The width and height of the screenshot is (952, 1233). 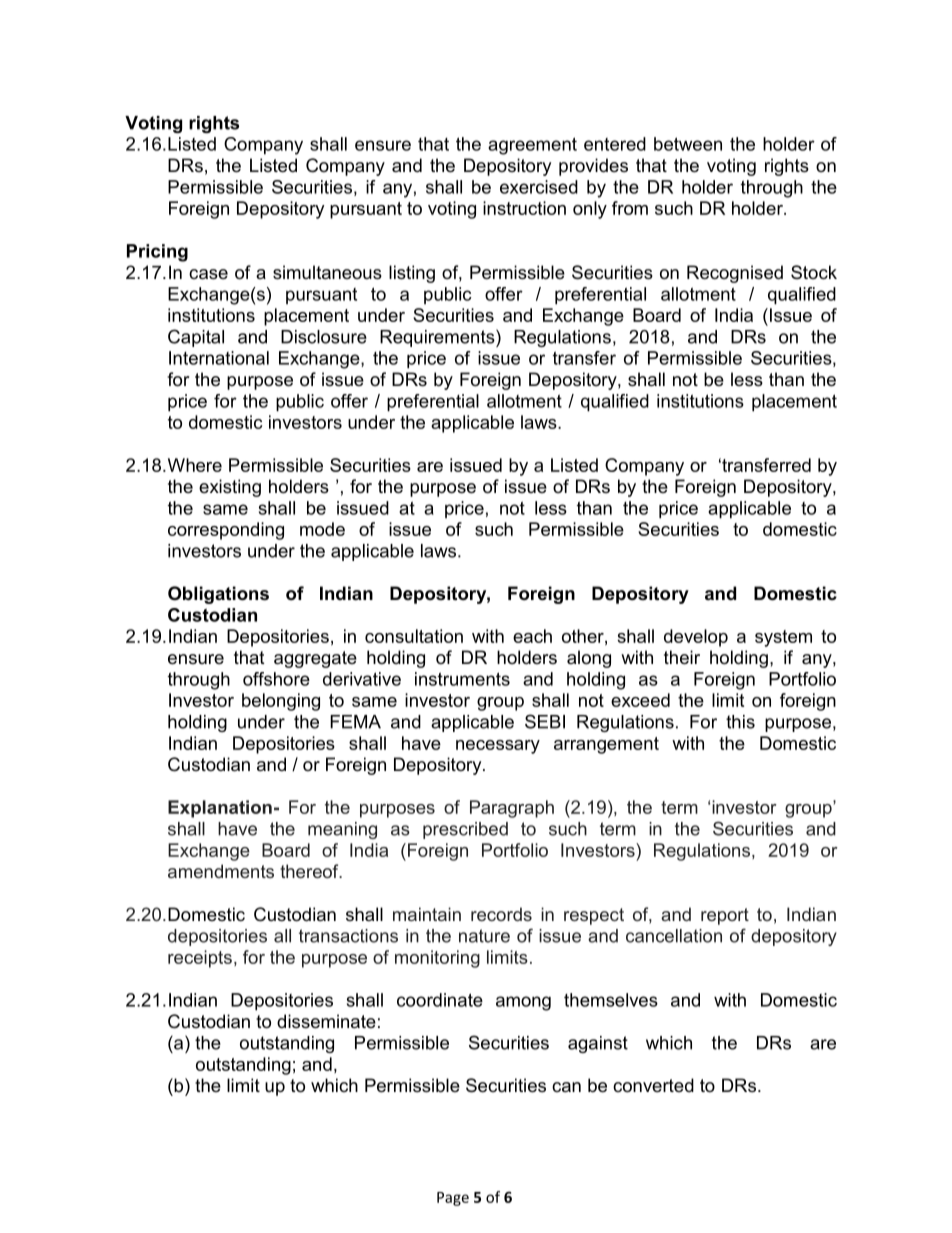 What do you see at coordinates (740, 722) in the screenshot?
I see `this` at bounding box center [740, 722].
